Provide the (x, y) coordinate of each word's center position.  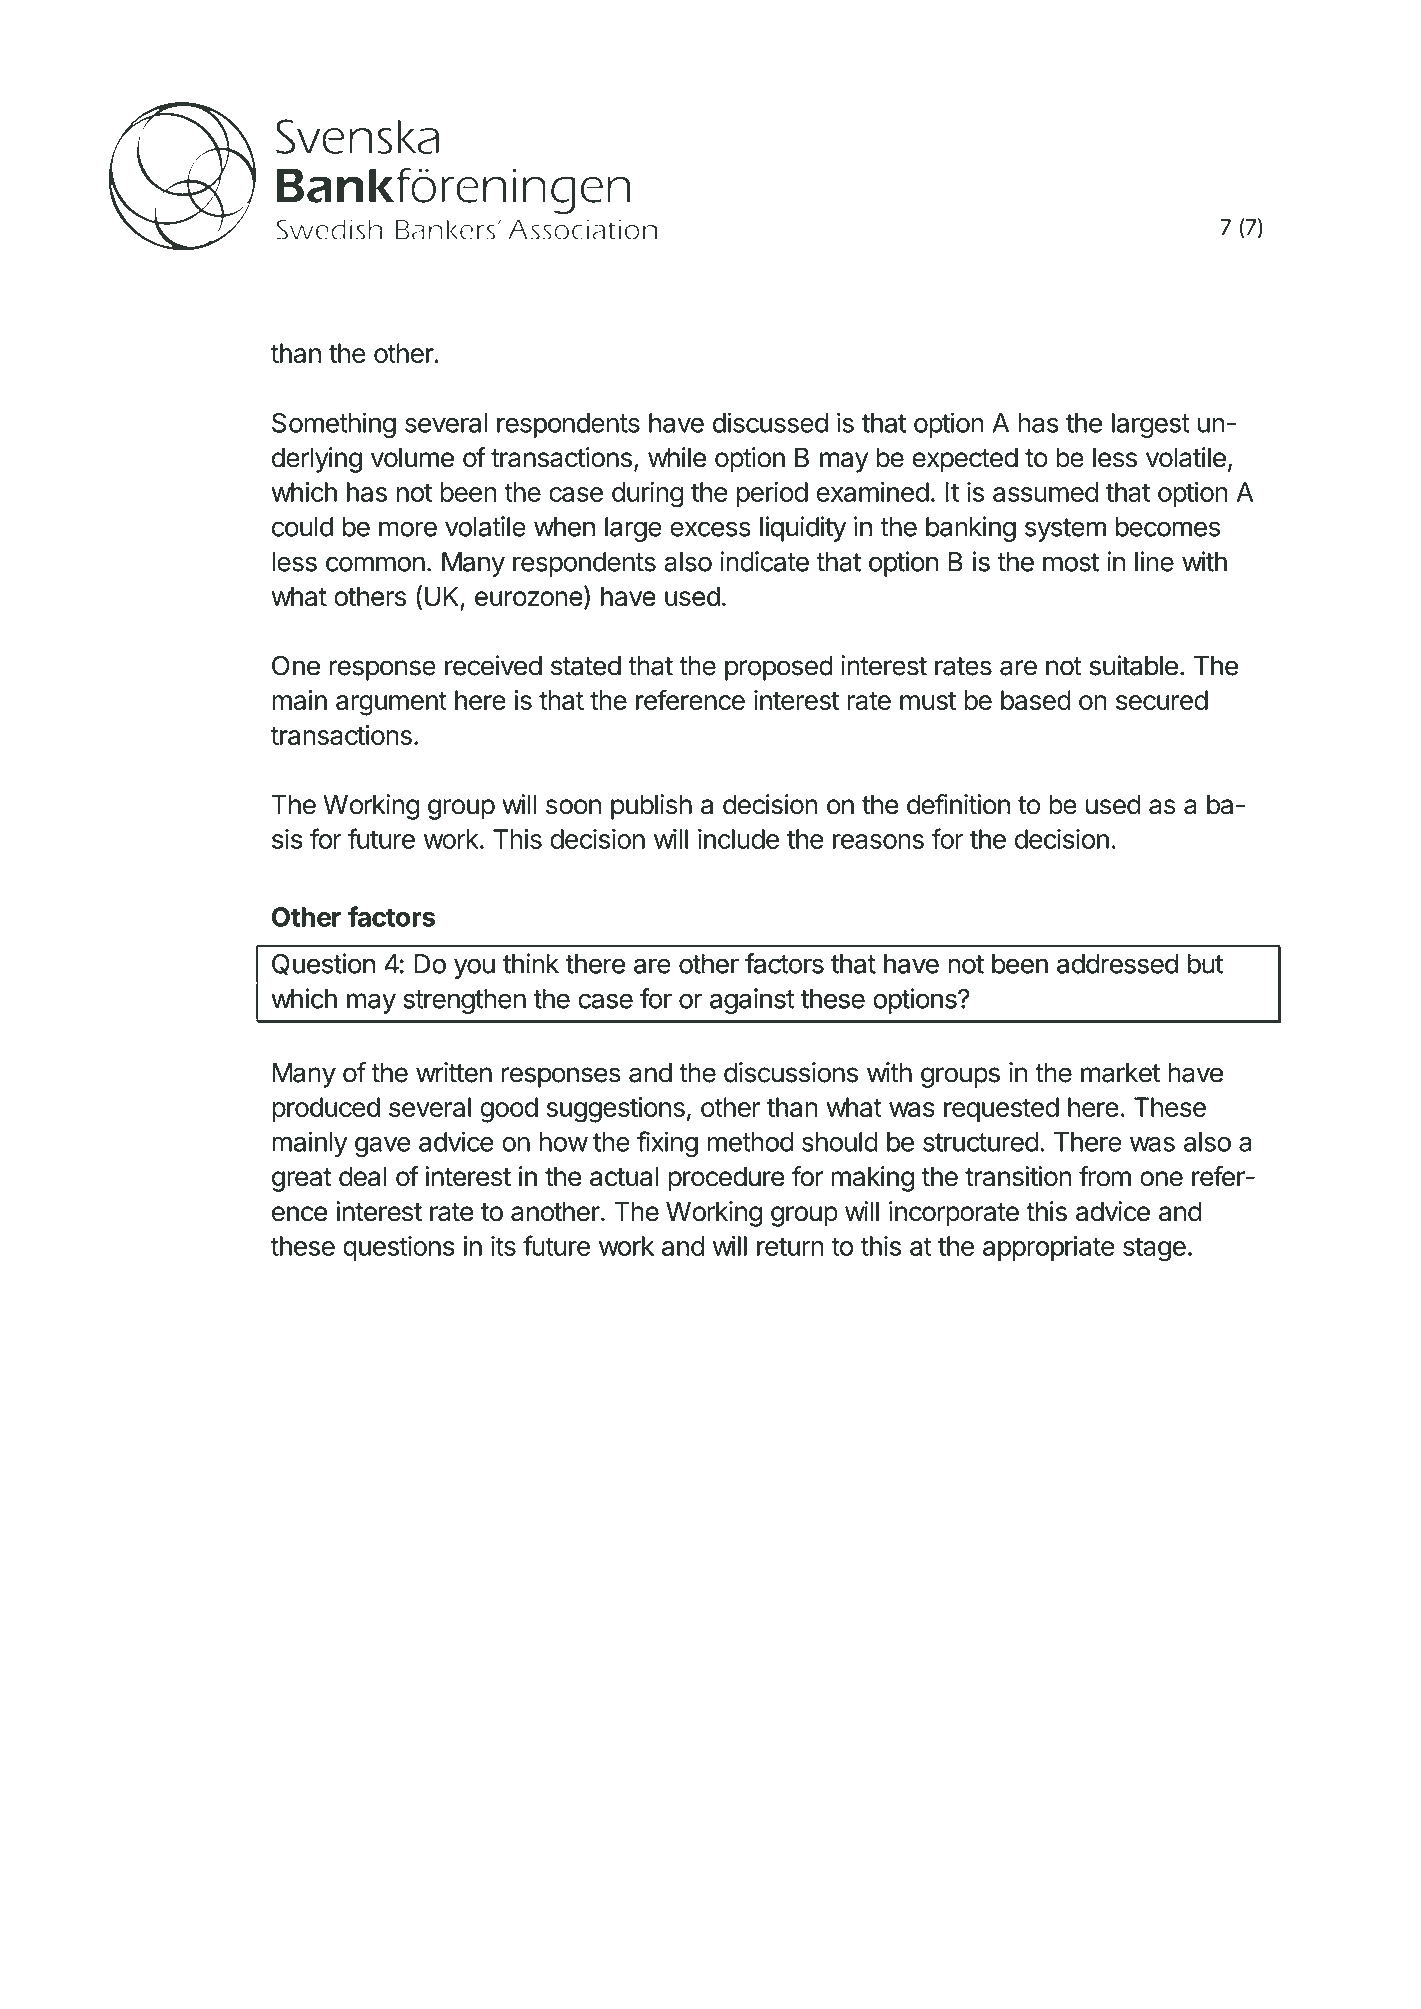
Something (334, 425)
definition (958, 804)
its (503, 1246)
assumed (1045, 492)
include (738, 839)
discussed (770, 422)
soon (573, 807)
